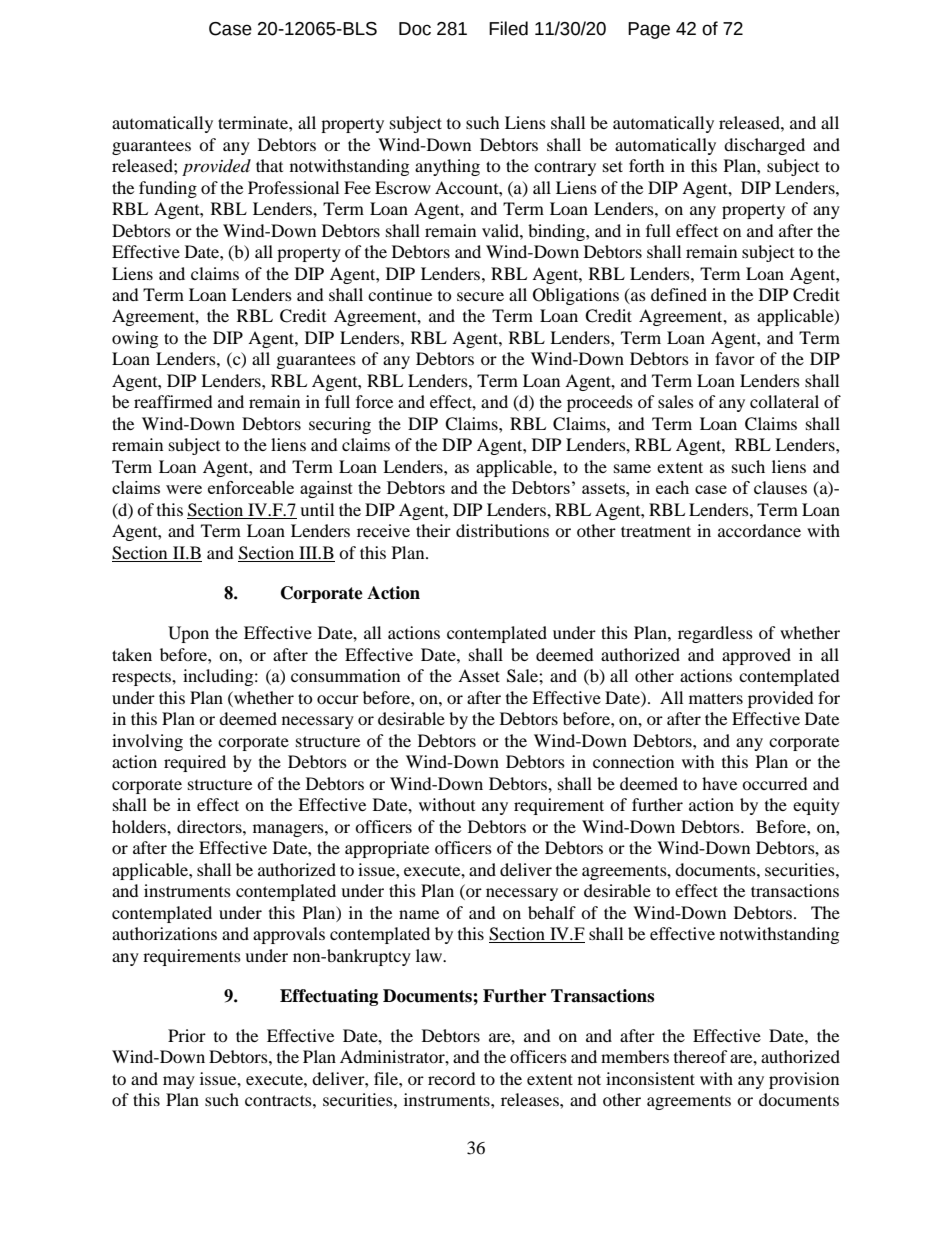  I want to click on distributions, so click(502, 530).
